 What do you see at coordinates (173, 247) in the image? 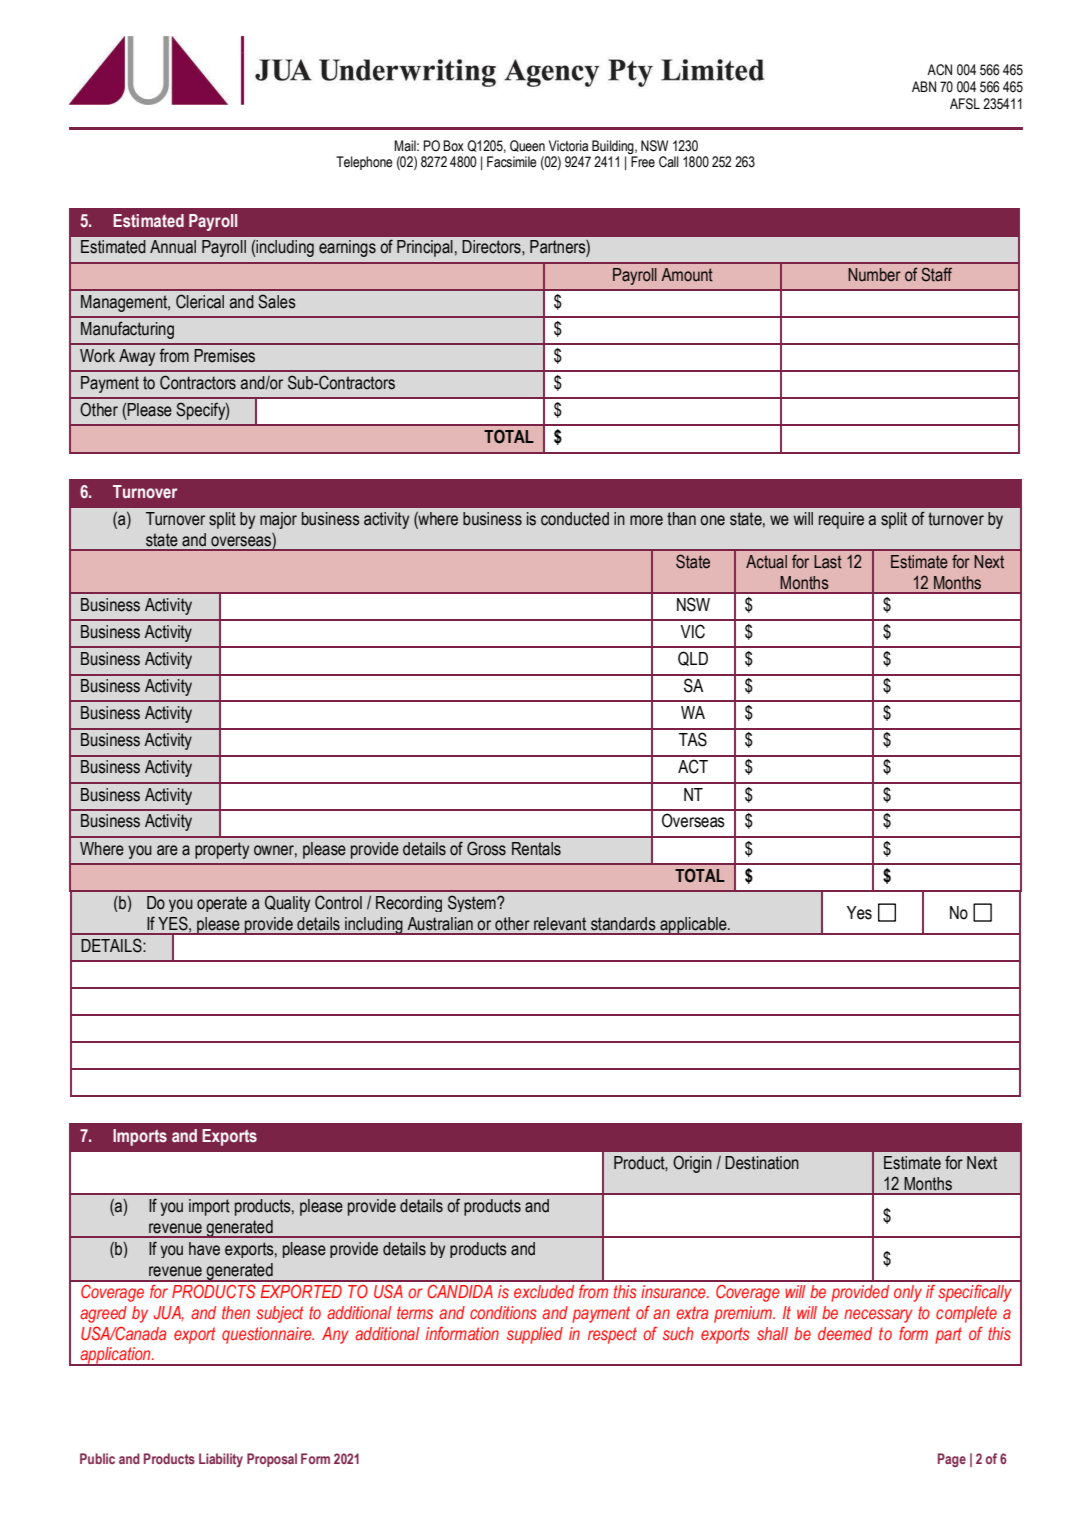
I see `Annual` at bounding box center [173, 247].
